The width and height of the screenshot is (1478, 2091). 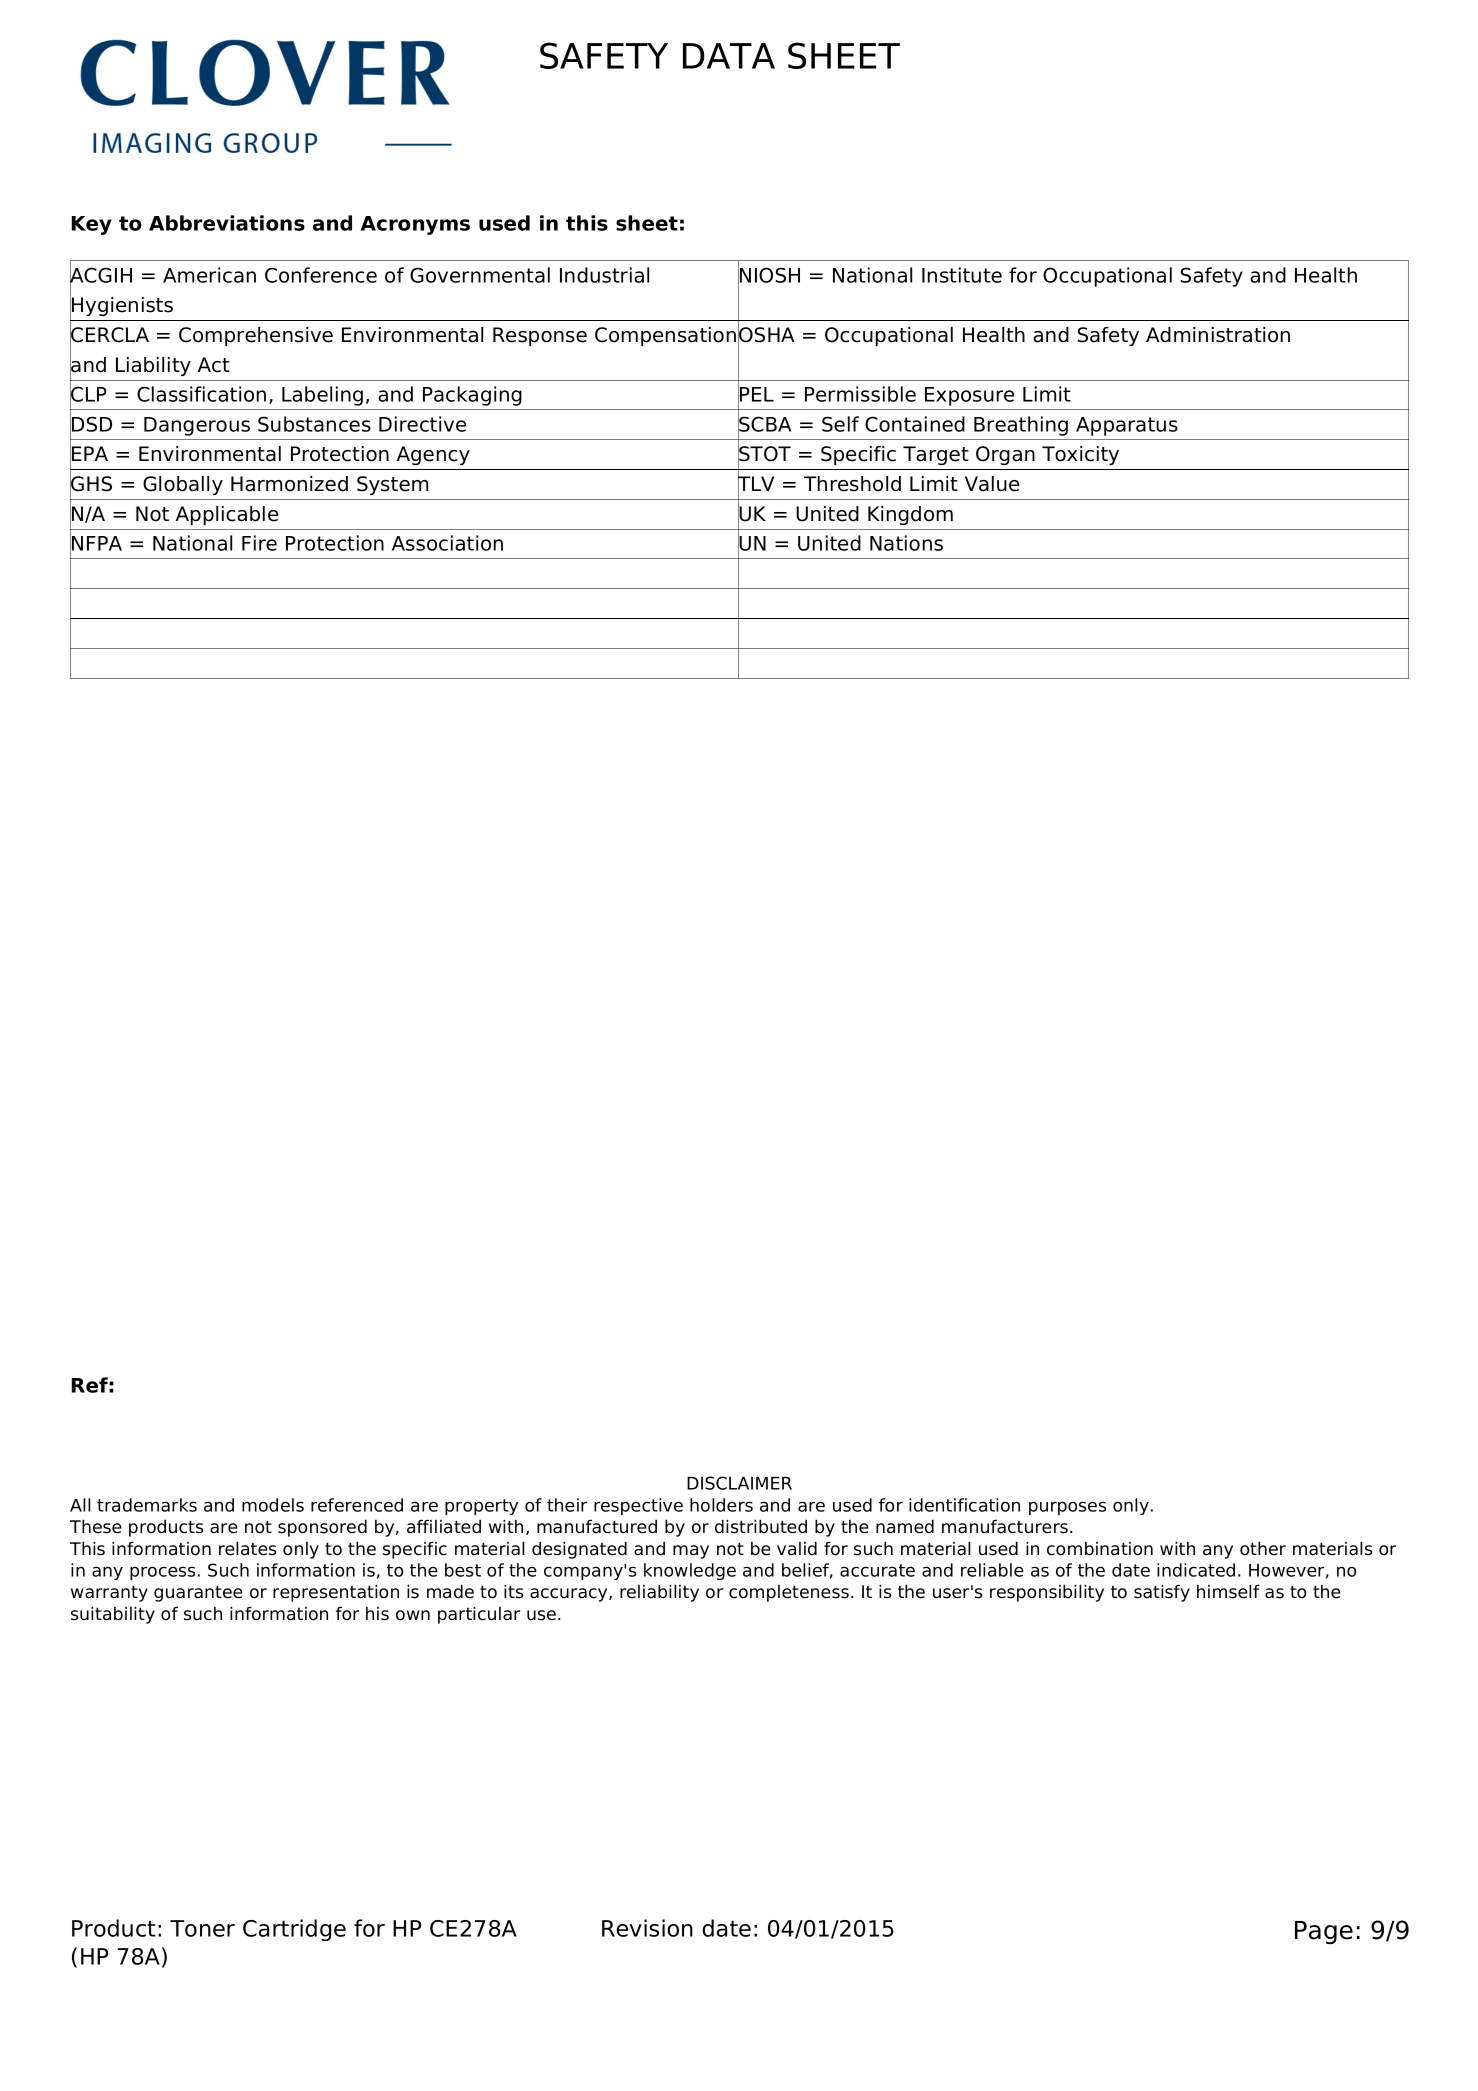 I want to click on Nations, so click(x=906, y=543).
